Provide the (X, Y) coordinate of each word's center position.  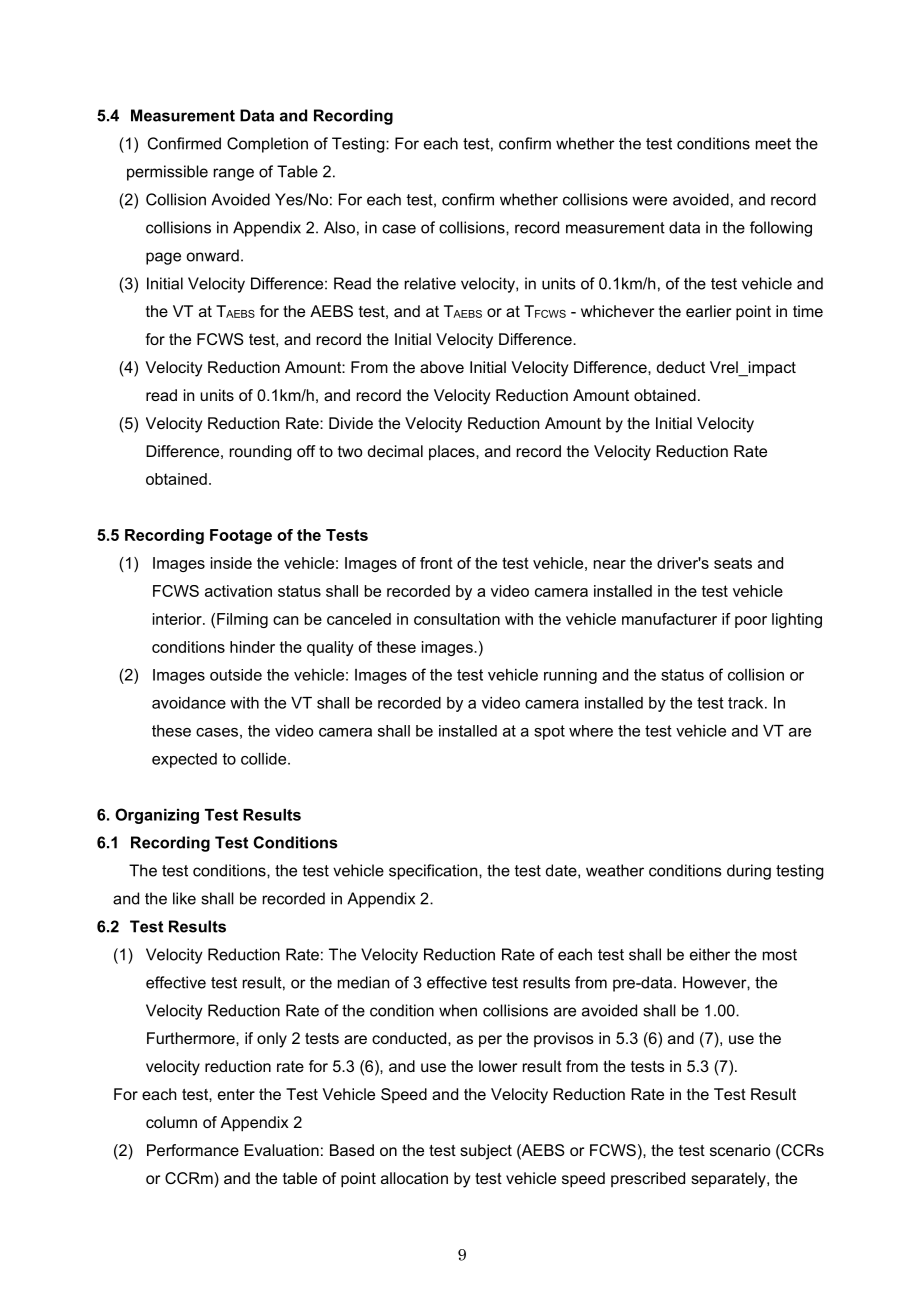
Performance (193, 1150)
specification (434, 872)
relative (430, 283)
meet (773, 144)
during (749, 872)
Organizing (157, 816)
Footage (241, 536)
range (234, 174)
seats (733, 563)
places (453, 453)
